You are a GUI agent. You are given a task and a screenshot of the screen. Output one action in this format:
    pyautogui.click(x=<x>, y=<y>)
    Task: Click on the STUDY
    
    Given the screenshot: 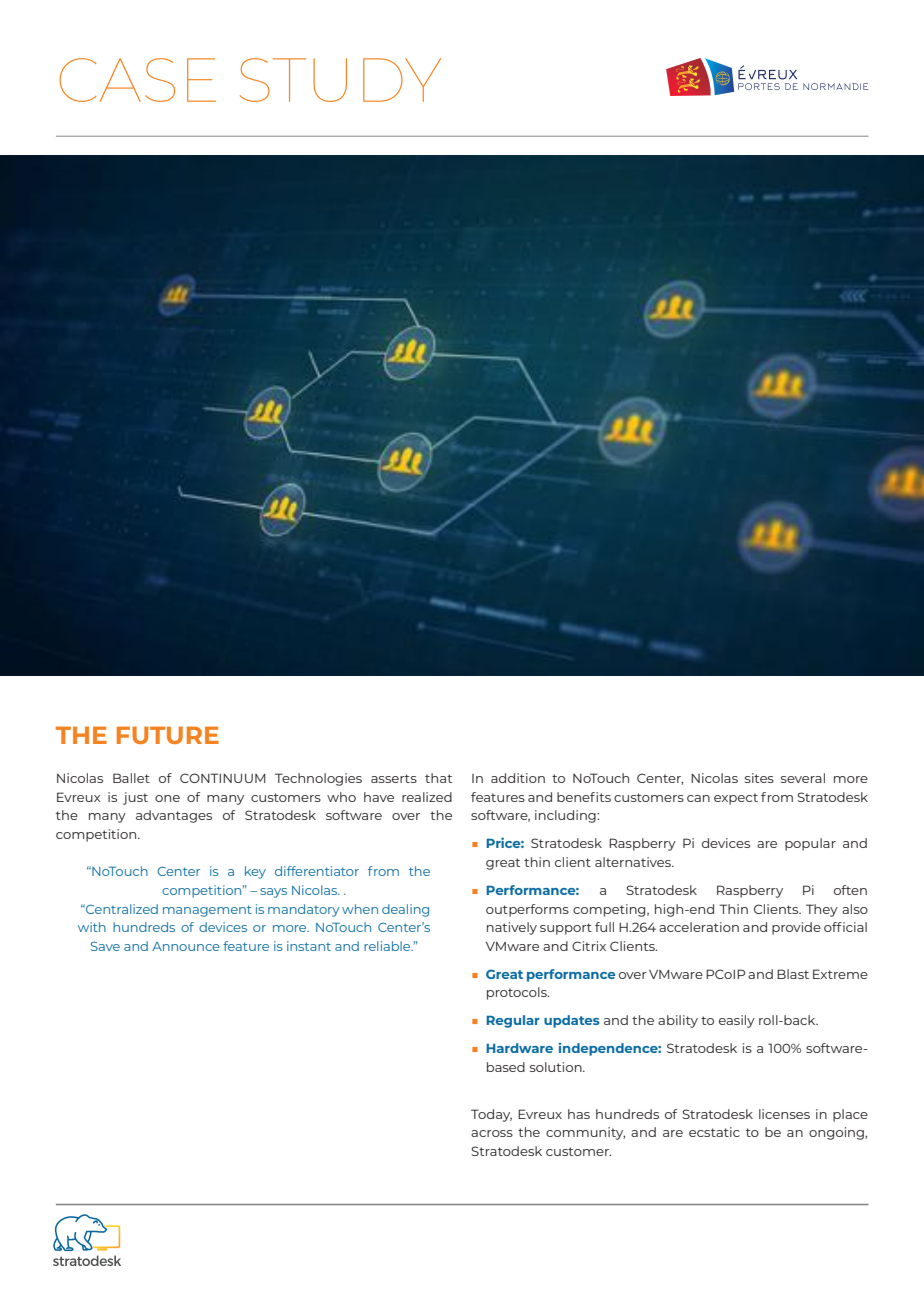 What is the action you would take?
    pyautogui.click(x=340, y=80)
